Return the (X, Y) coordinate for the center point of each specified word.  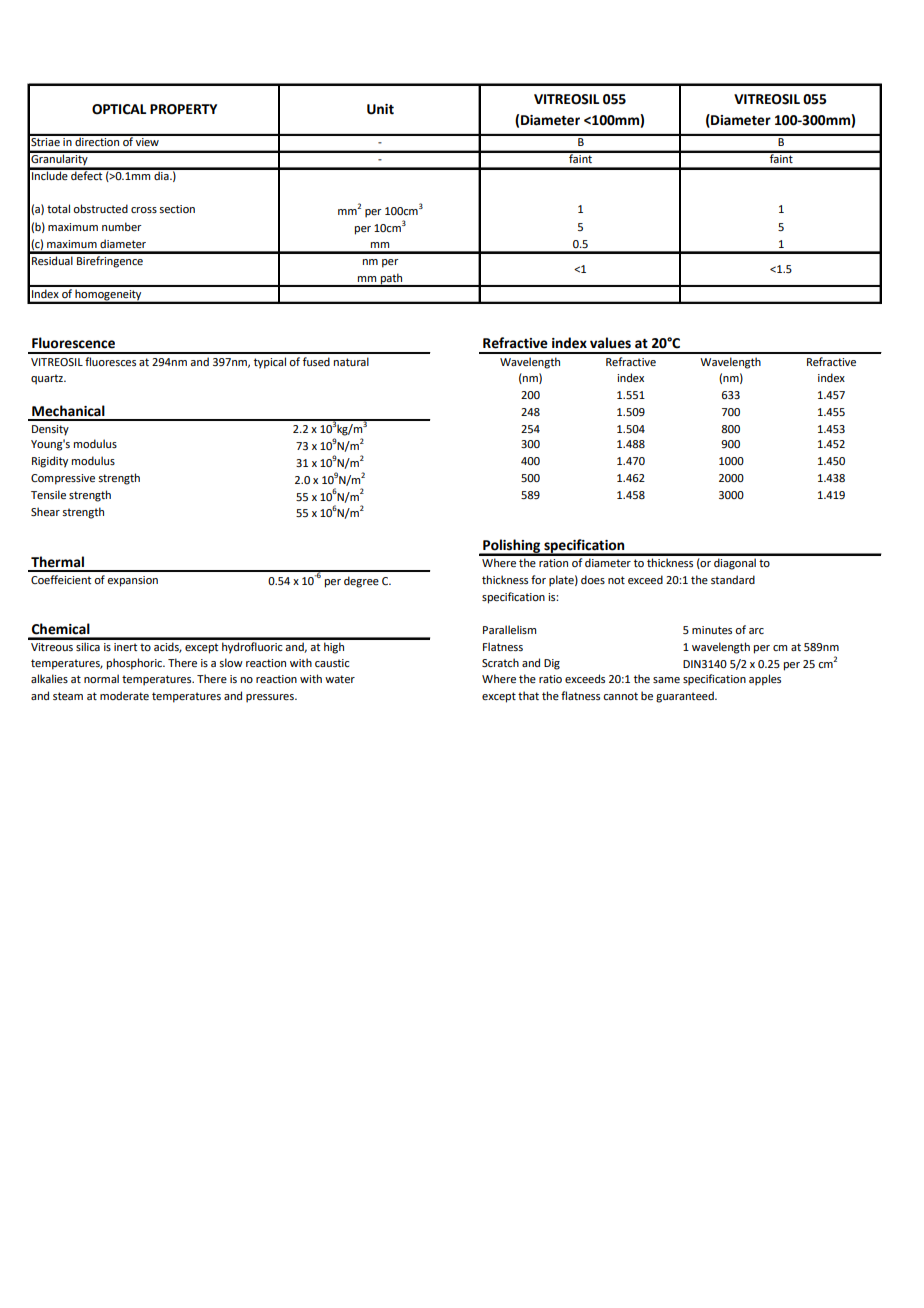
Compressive (63, 479)
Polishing (512, 547)
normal (101, 678)
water (340, 679)
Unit (380, 109)
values (610, 343)
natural (351, 361)
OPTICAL (119, 109)
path (392, 279)
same (666, 680)
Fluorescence (73, 343)
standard (733, 579)
